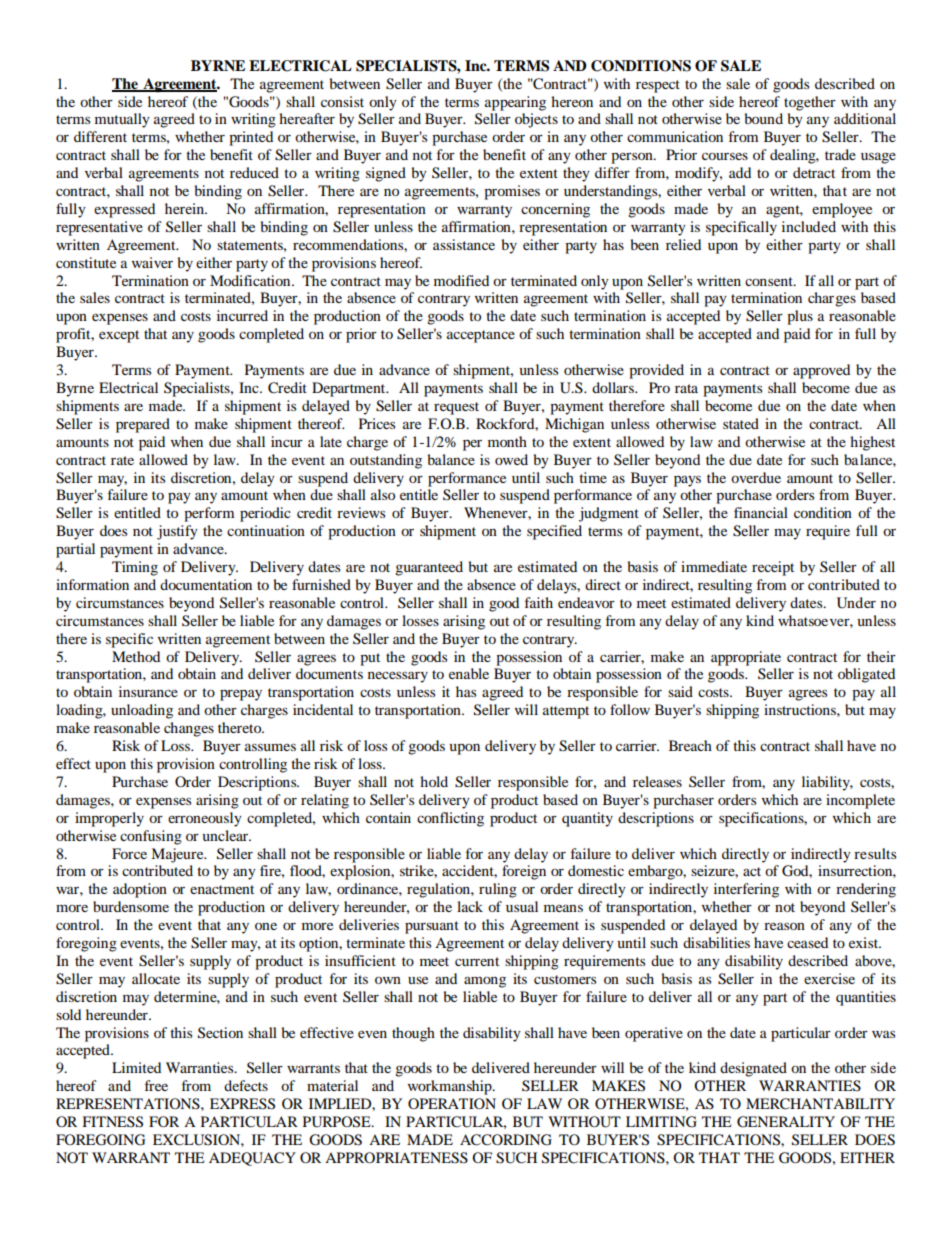 The image size is (952, 1233). Describe the element at coordinates (481, 336) in the document. I see `acceptance` at that location.
